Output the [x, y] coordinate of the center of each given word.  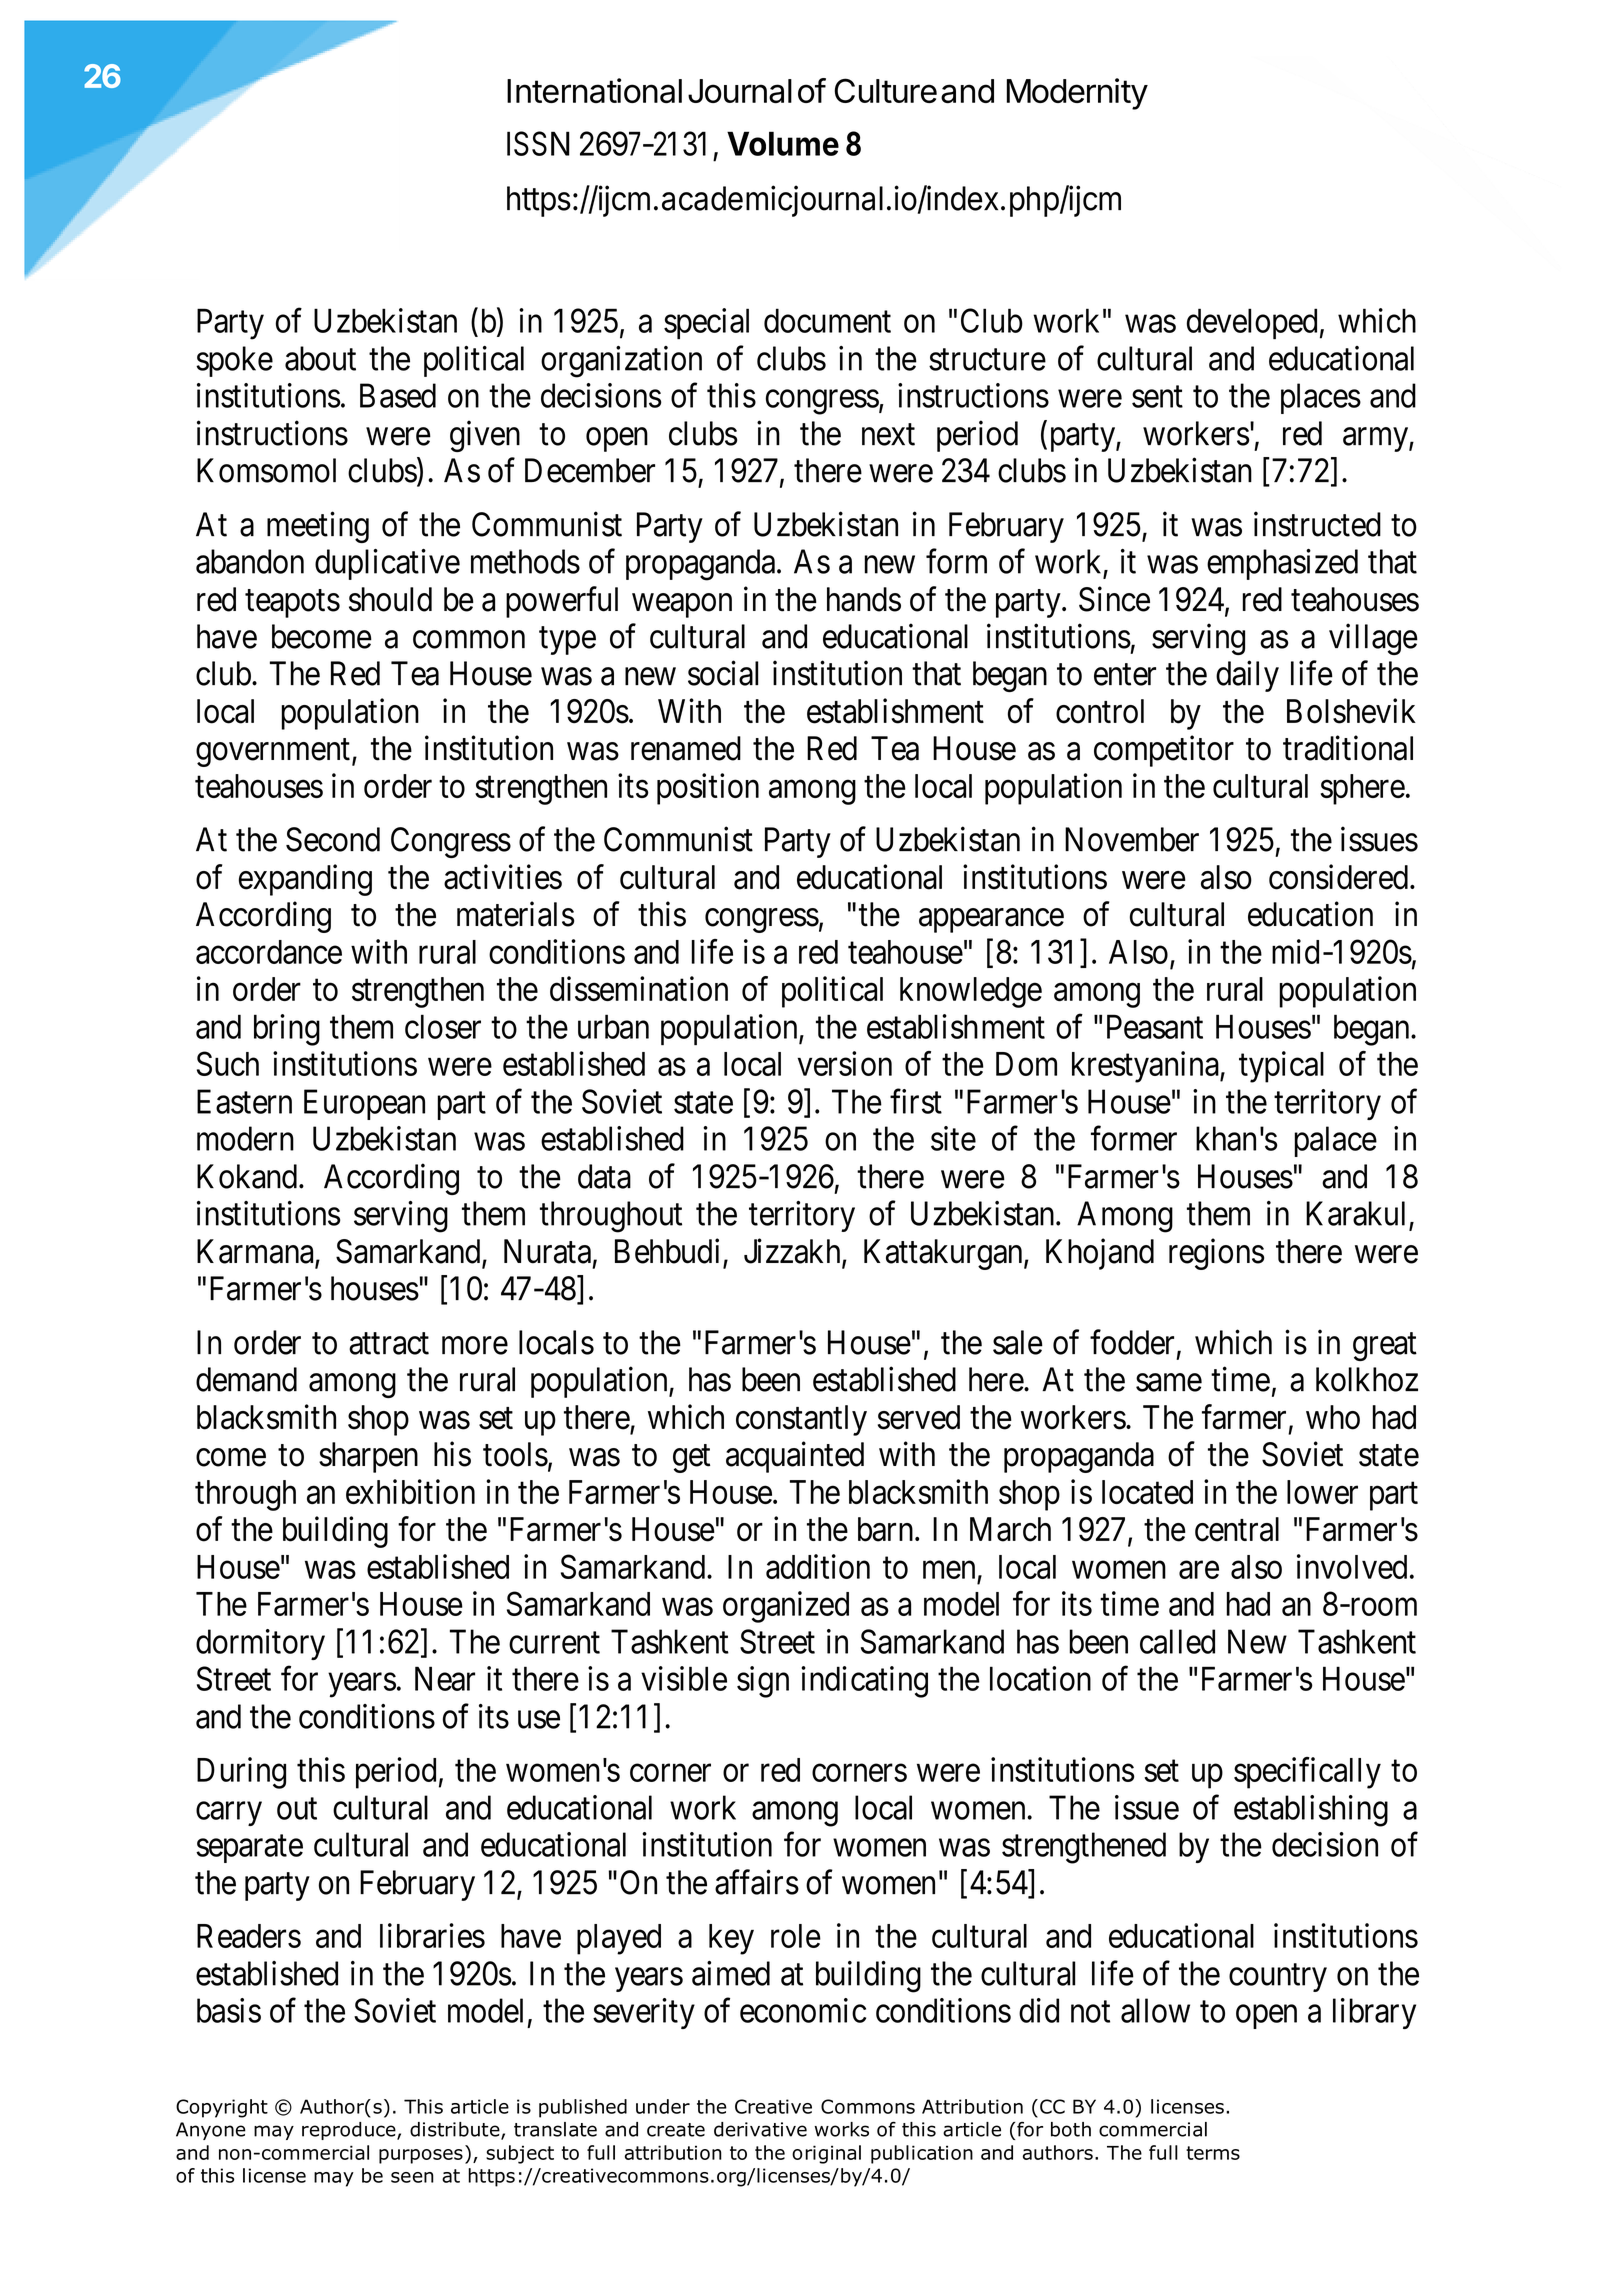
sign [763, 1682]
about [320, 358]
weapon [682, 606]
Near [445, 1678]
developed [1252, 323]
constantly [801, 1420]
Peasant [1155, 1027]
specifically [1307, 1773]
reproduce [350, 2131]
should [390, 599]
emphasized [1282, 564]
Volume [783, 143]
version [845, 1063]
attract [389, 1344]
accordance [269, 952]
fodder [1132, 1342]
